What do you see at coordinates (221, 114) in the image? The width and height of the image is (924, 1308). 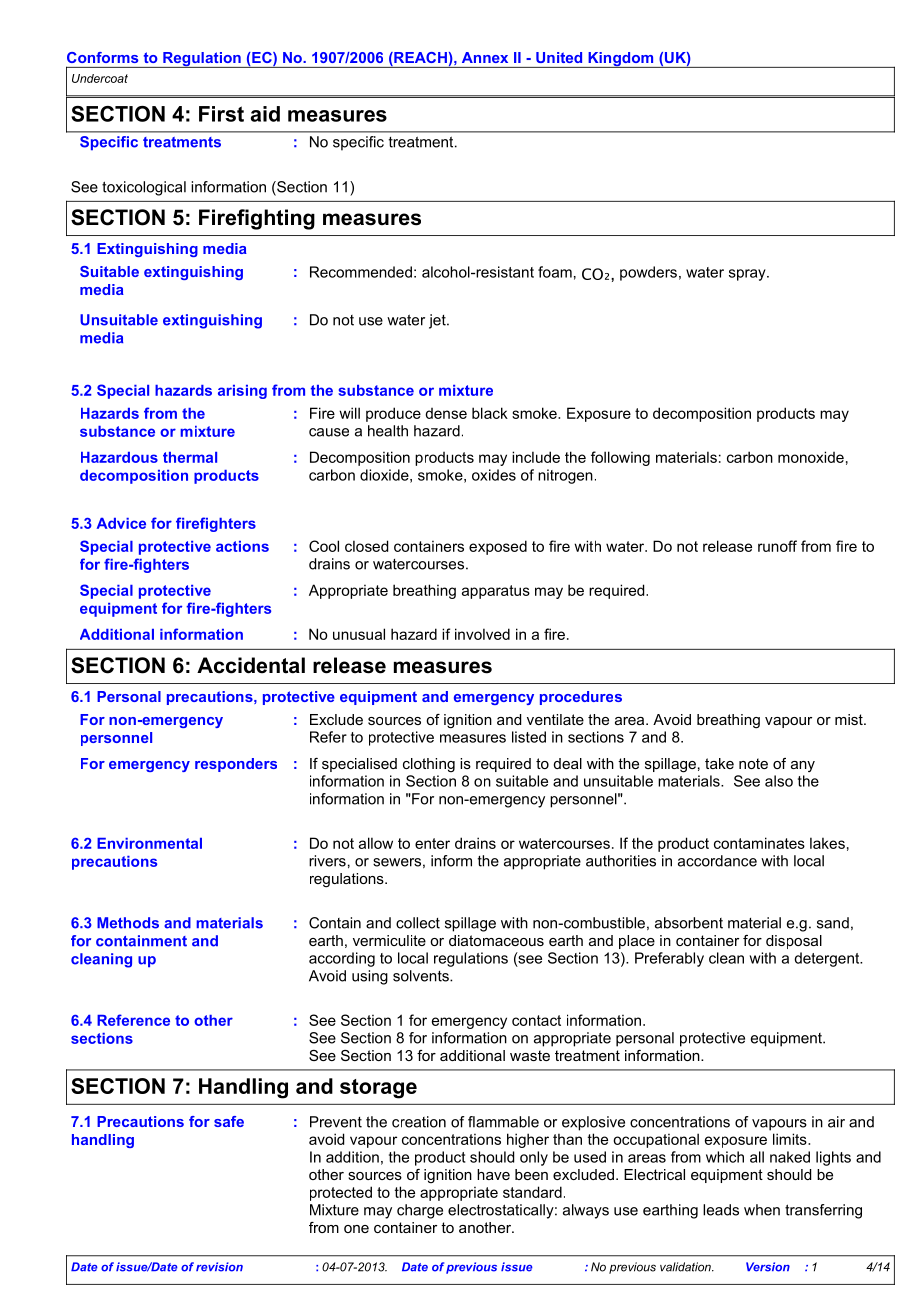 I see `First` at bounding box center [221, 114].
